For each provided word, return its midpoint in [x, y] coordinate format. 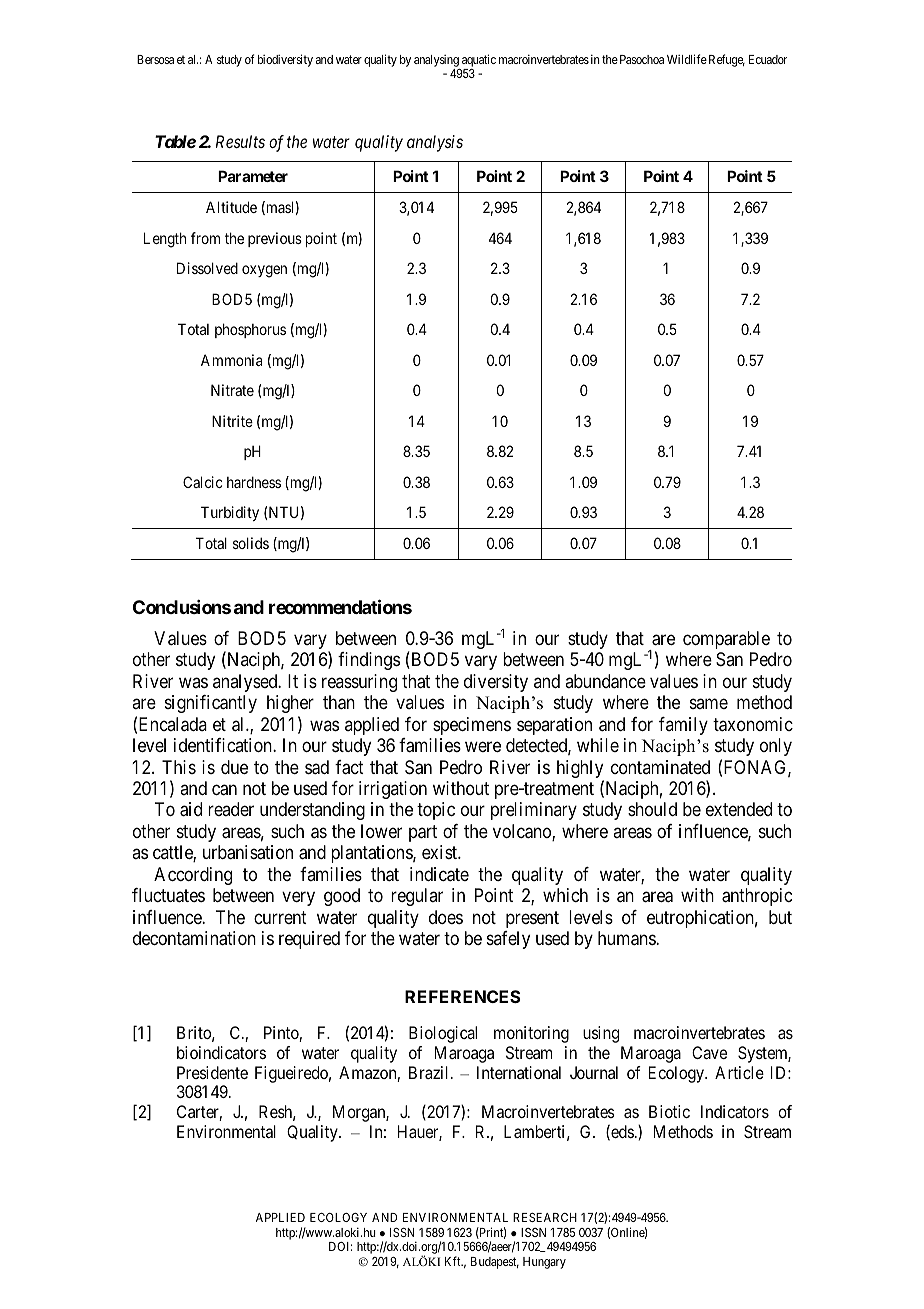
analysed [246, 683]
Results [240, 141]
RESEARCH [545, 1217]
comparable [726, 640]
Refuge [727, 60]
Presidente [212, 1072]
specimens [472, 726]
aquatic [478, 62]
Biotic [669, 1111]
